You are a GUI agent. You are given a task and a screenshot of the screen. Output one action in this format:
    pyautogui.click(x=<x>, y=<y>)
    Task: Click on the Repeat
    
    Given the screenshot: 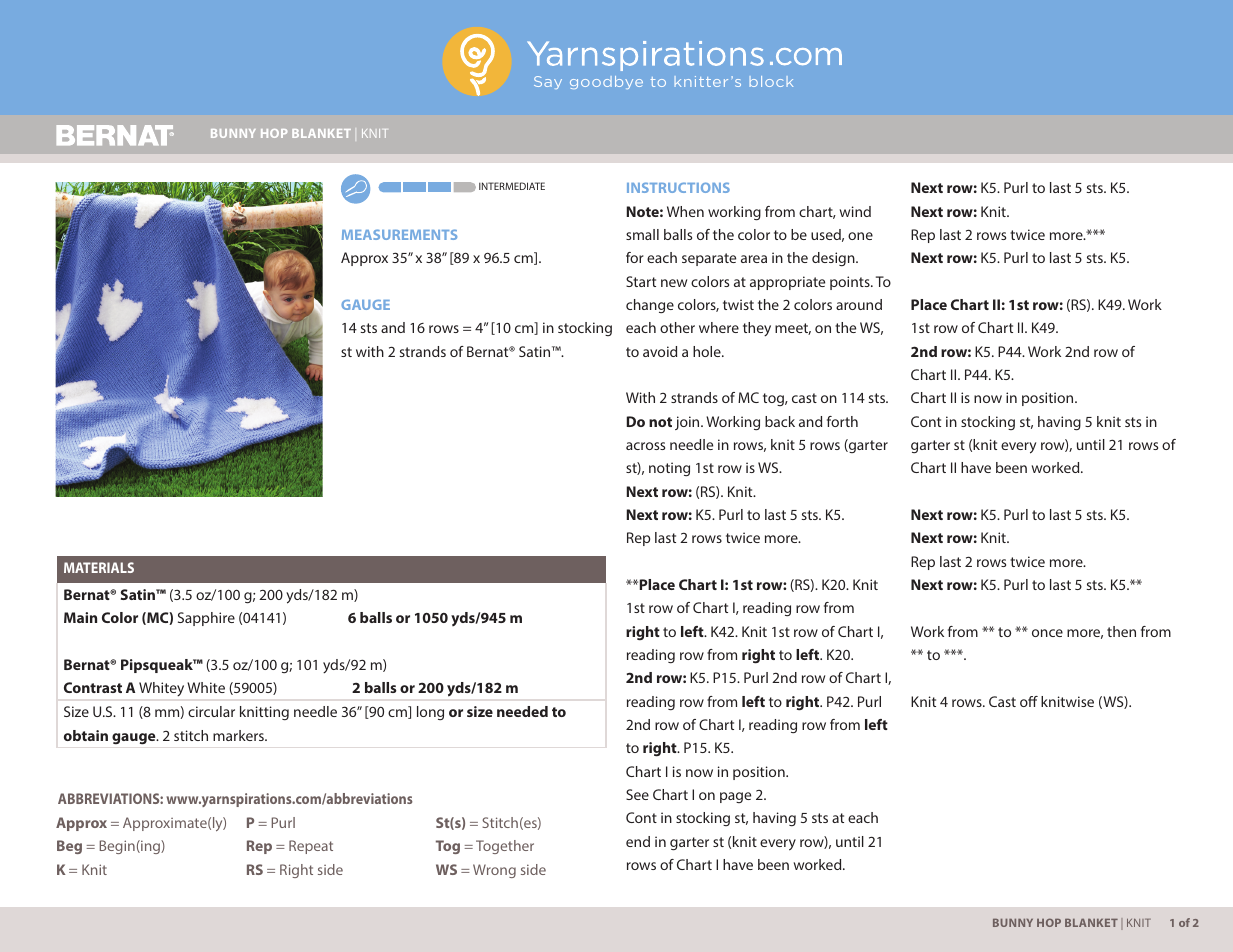 What is the action you would take?
    pyautogui.click(x=311, y=847)
